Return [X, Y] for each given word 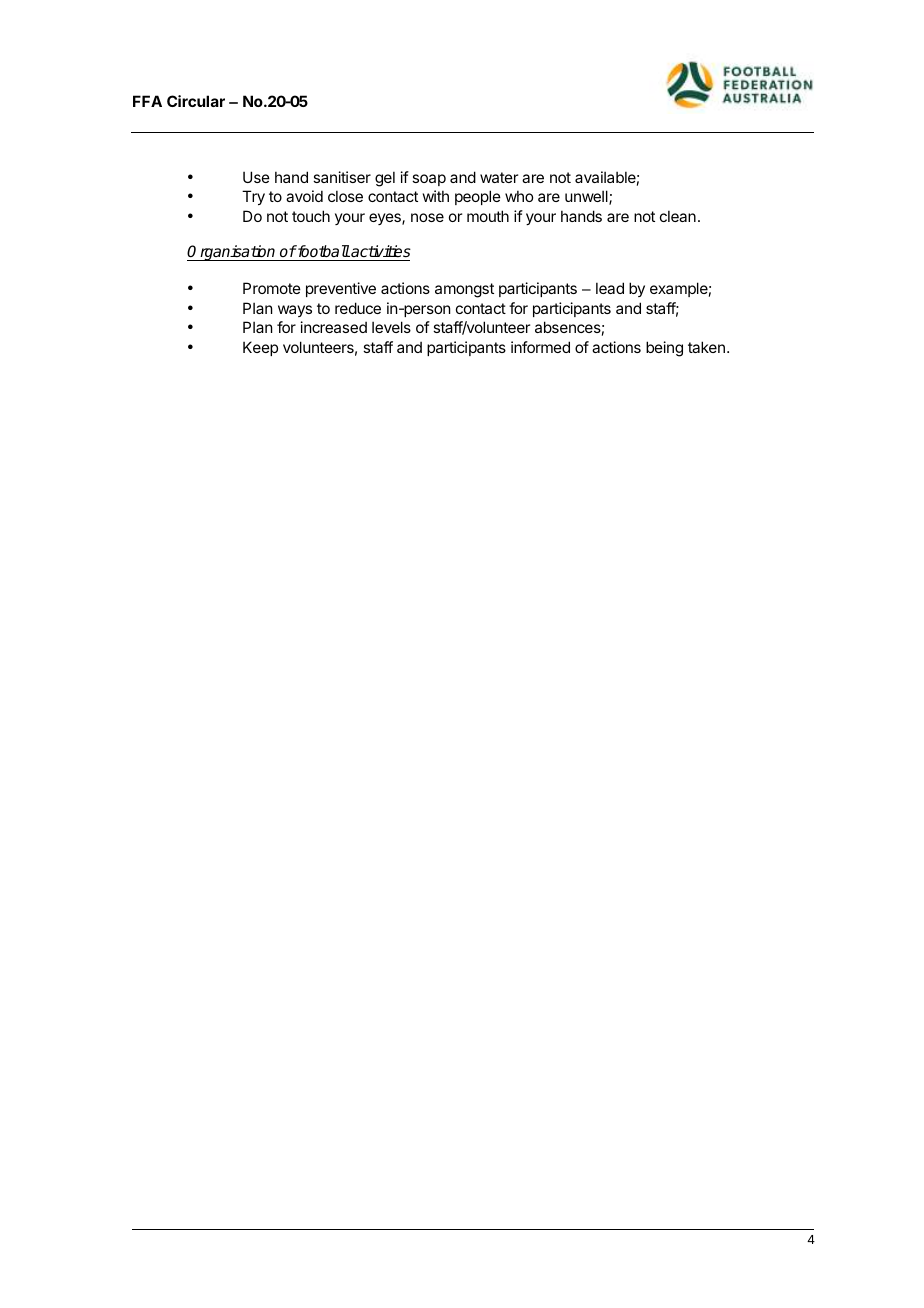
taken [706, 347]
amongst [464, 290]
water [499, 177]
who [519, 196]
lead [610, 288]
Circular [196, 101]
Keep [260, 348]
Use [256, 177]
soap [429, 180]
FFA [147, 101]
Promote [272, 288]
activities [380, 253]
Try [253, 197]
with [436, 196]
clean [678, 216]
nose [427, 217]
